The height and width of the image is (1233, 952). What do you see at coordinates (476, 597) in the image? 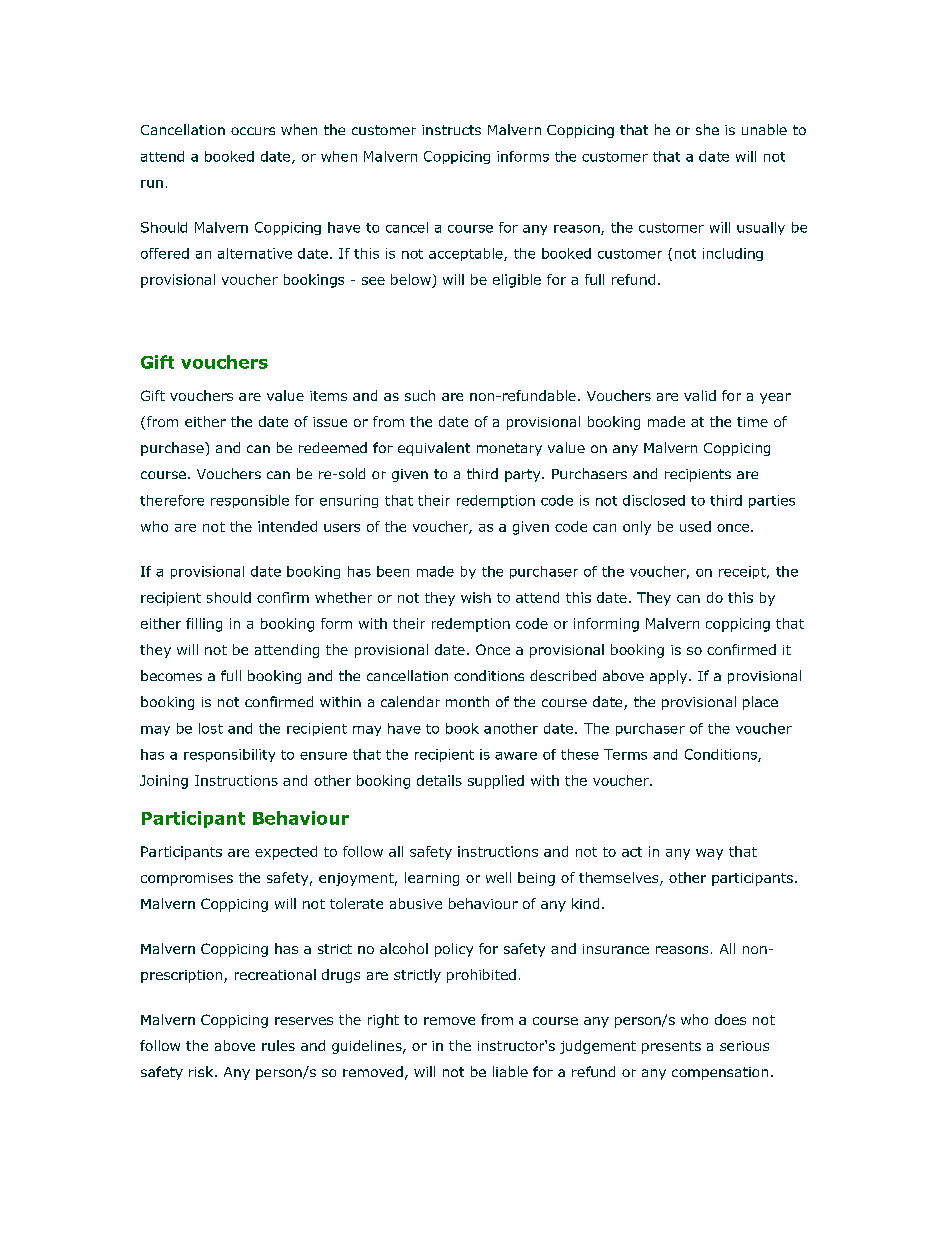
I see `wish` at bounding box center [476, 597].
